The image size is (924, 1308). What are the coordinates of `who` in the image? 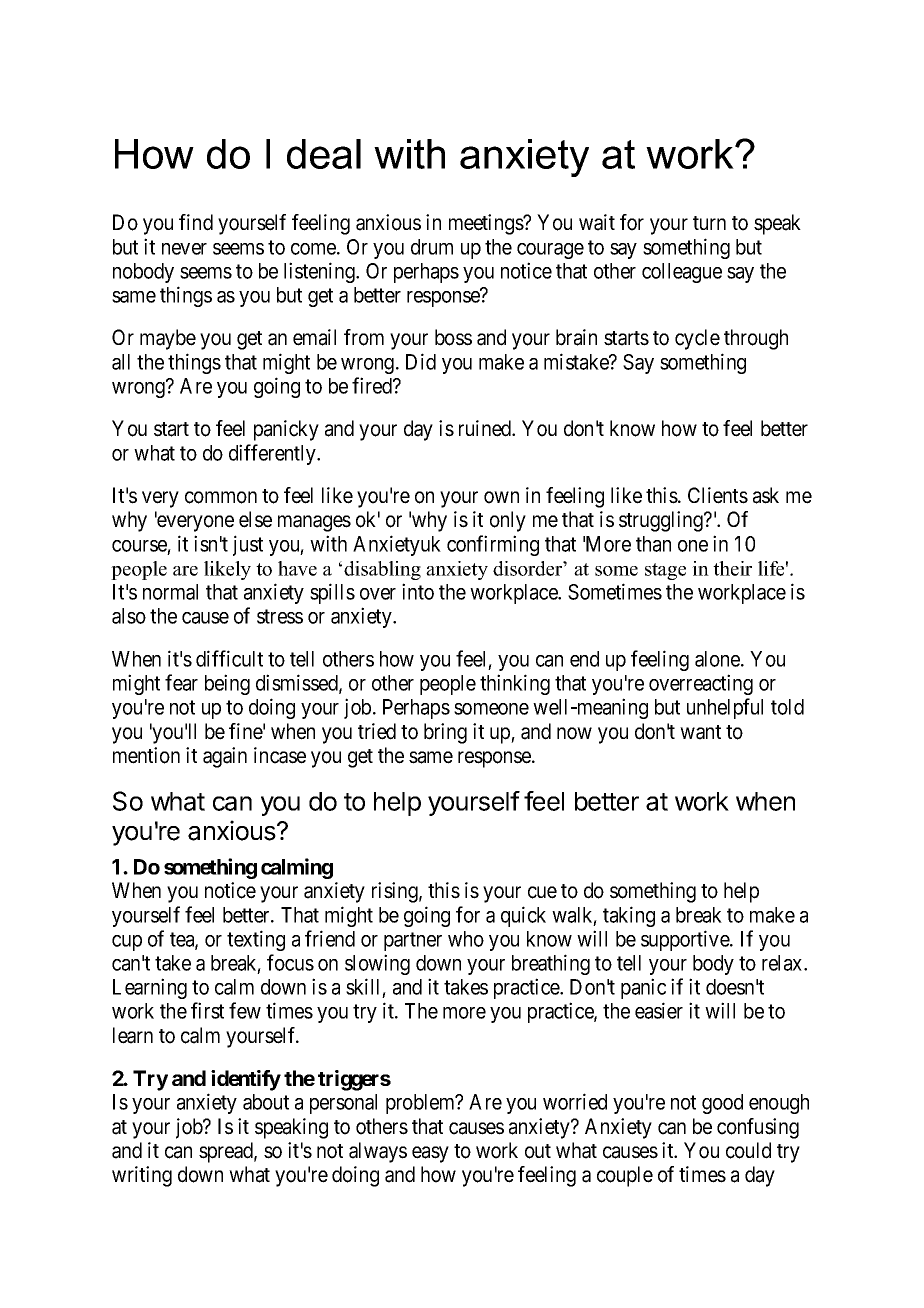 It's located at (466, 939).
